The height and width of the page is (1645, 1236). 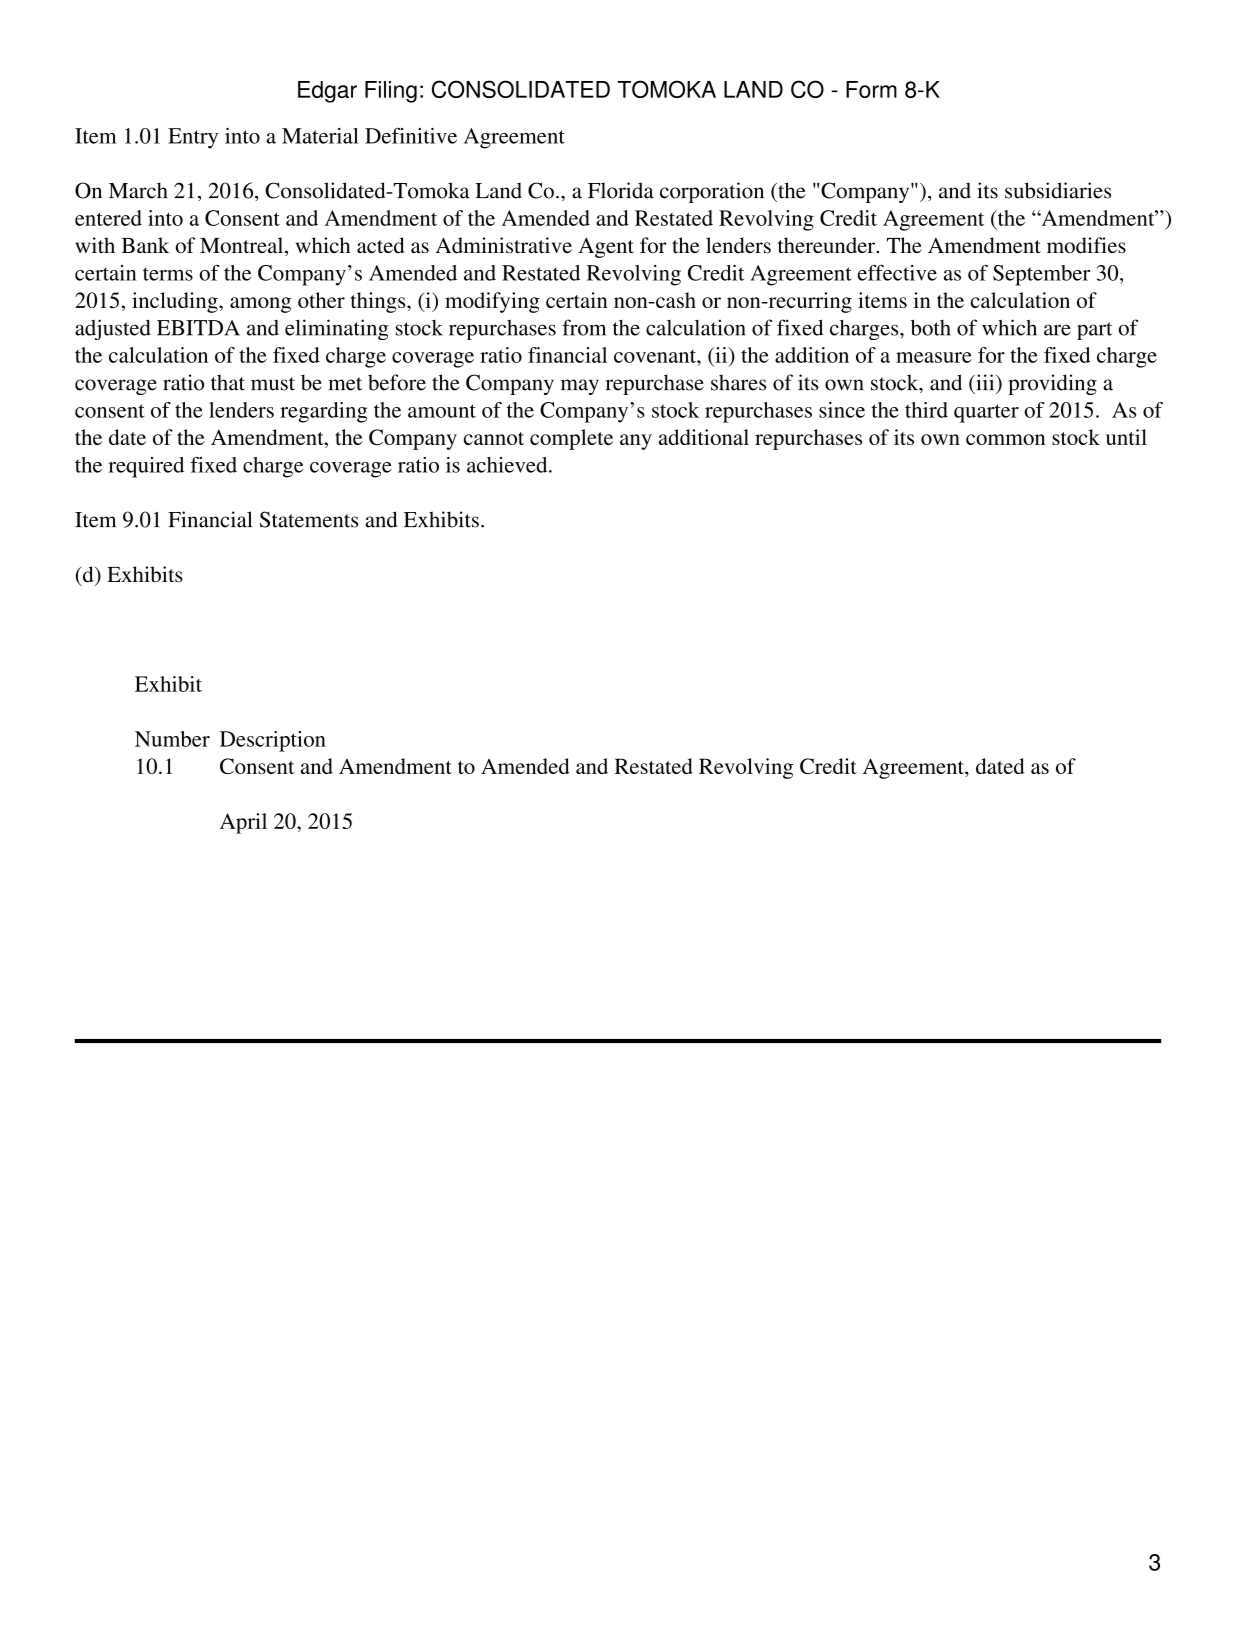 I want to click on common, so click(x=1005, y=439).
